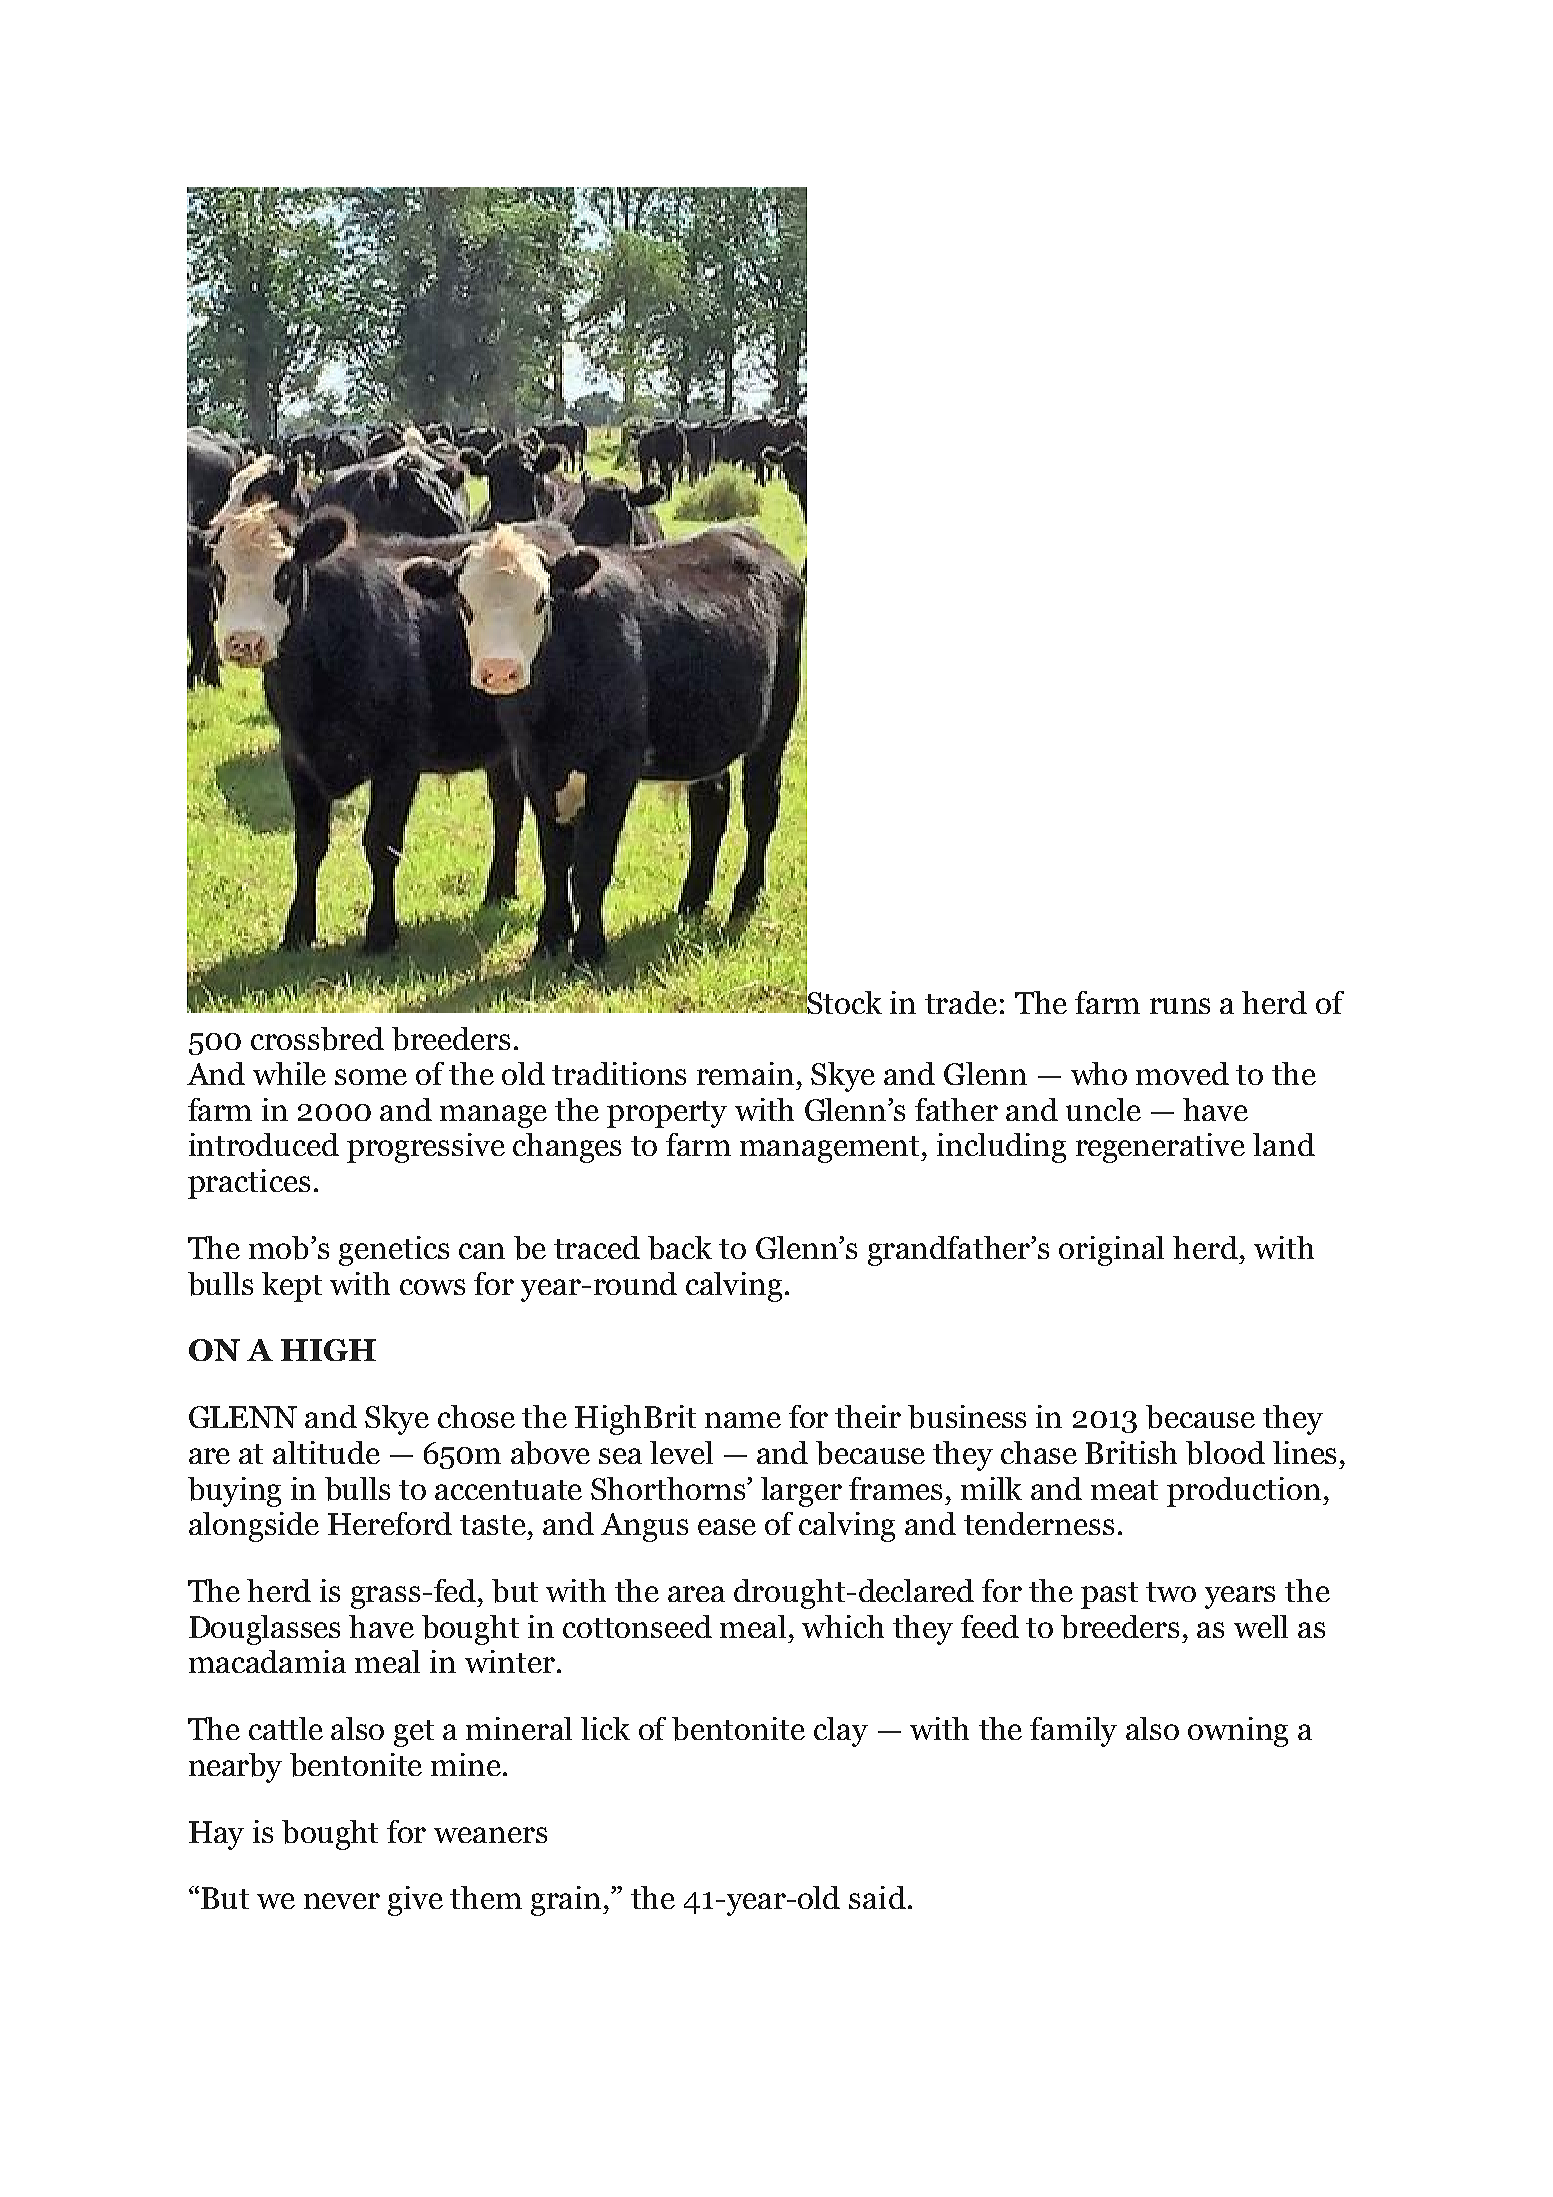 Image resolution: width=1553 pixels, height=2197 pixels. Describe the element at coordinates (877, 1897) in the document. I see `said` at that location.
